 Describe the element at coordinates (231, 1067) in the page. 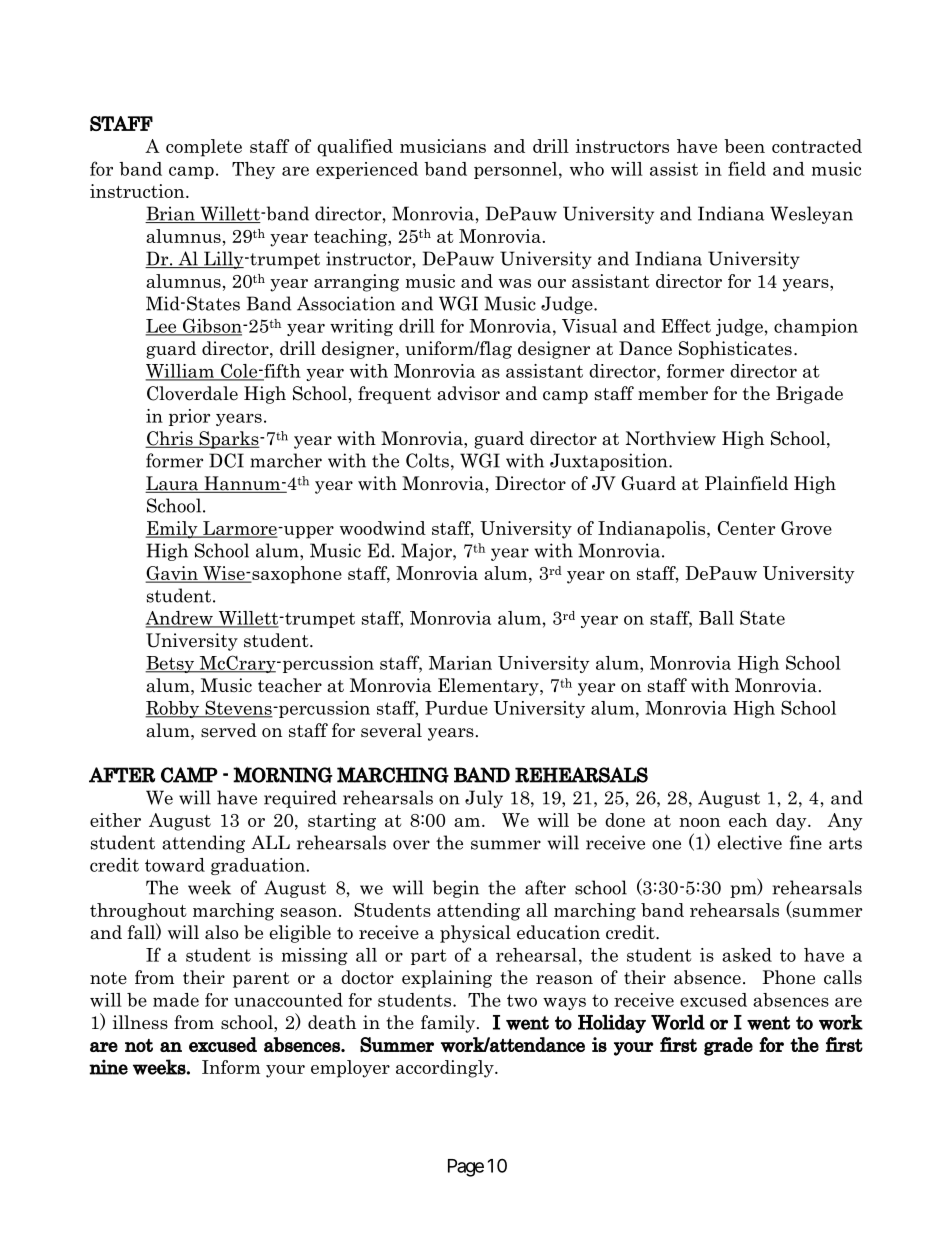

I see `Inform` at that location.
